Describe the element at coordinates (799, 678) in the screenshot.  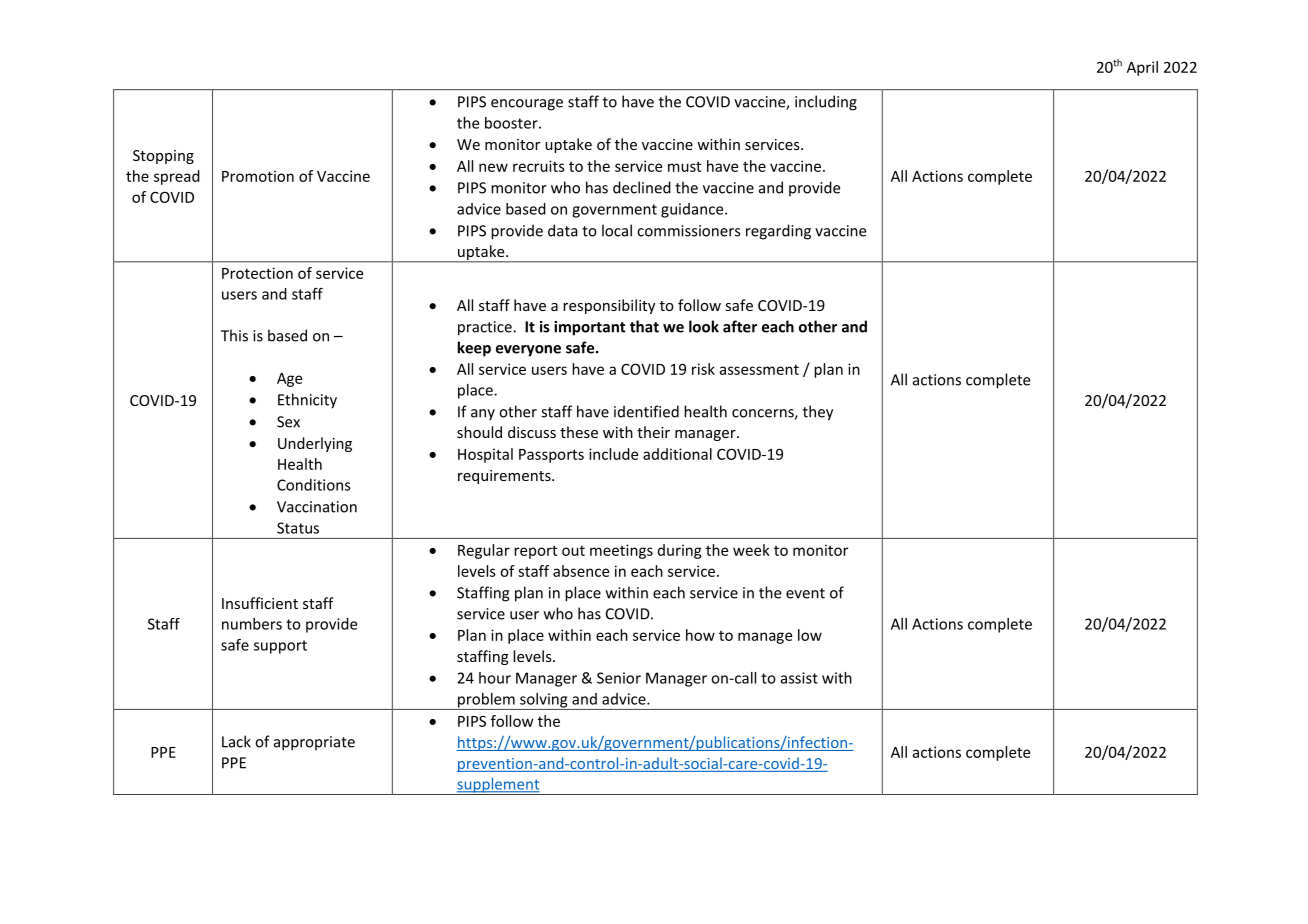
I see `assist` at that location.
